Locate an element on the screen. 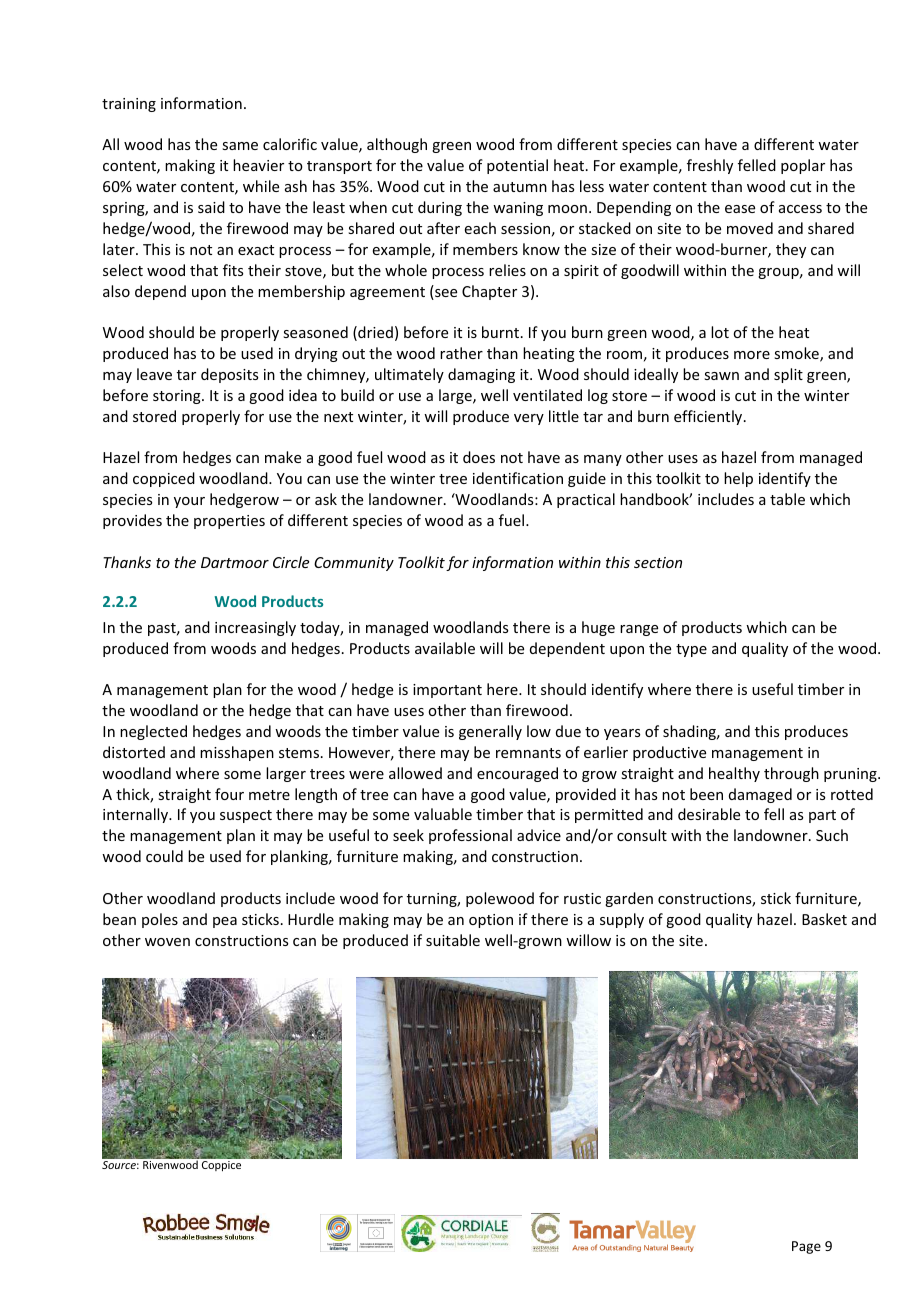 This screenshot has width=924, height=1308. Such is located at coordinates (832, 835).
